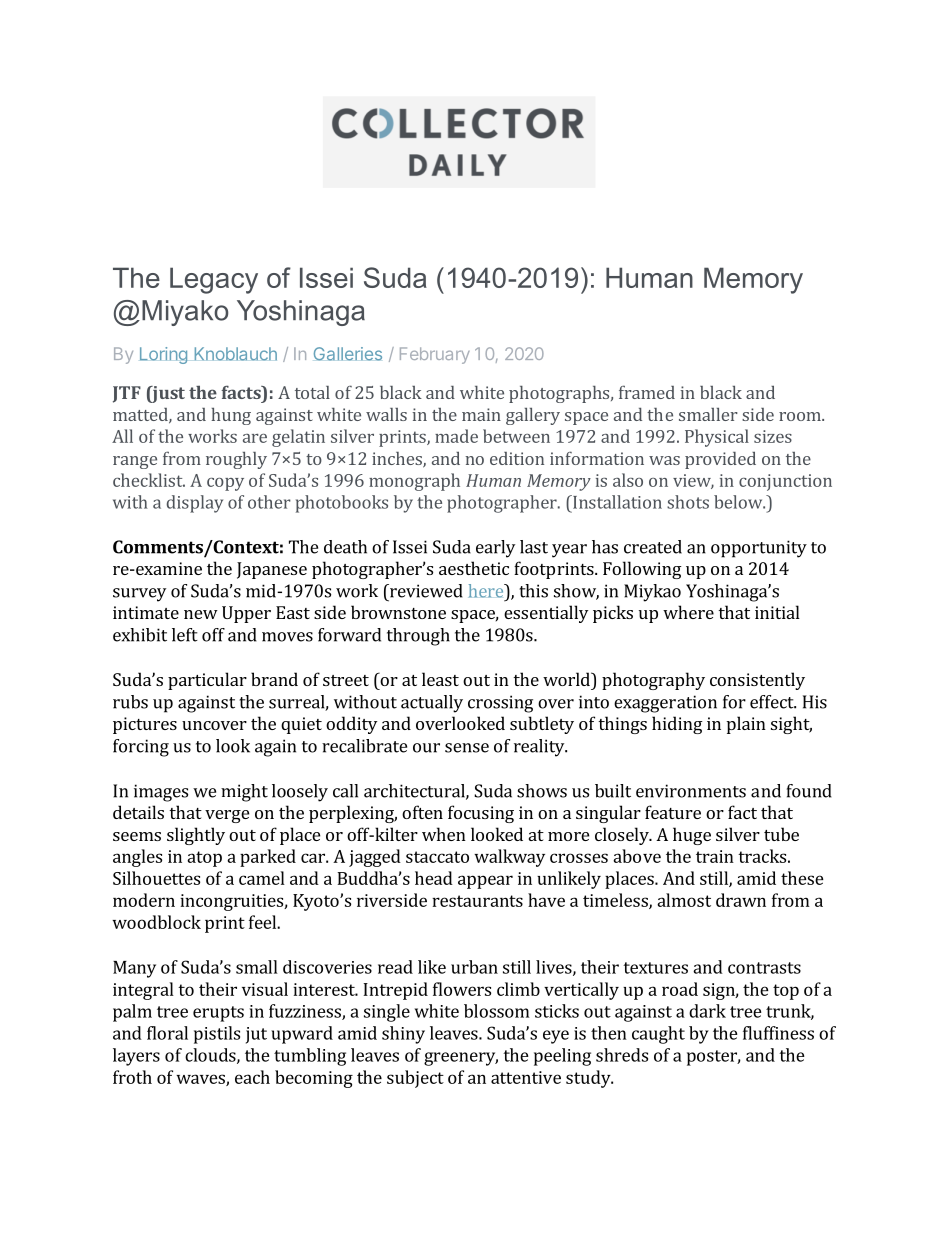 The image size is (952, 1233). Describe the element at coordinates (227, 816) in the screenshot. I see `verge` at that location.
